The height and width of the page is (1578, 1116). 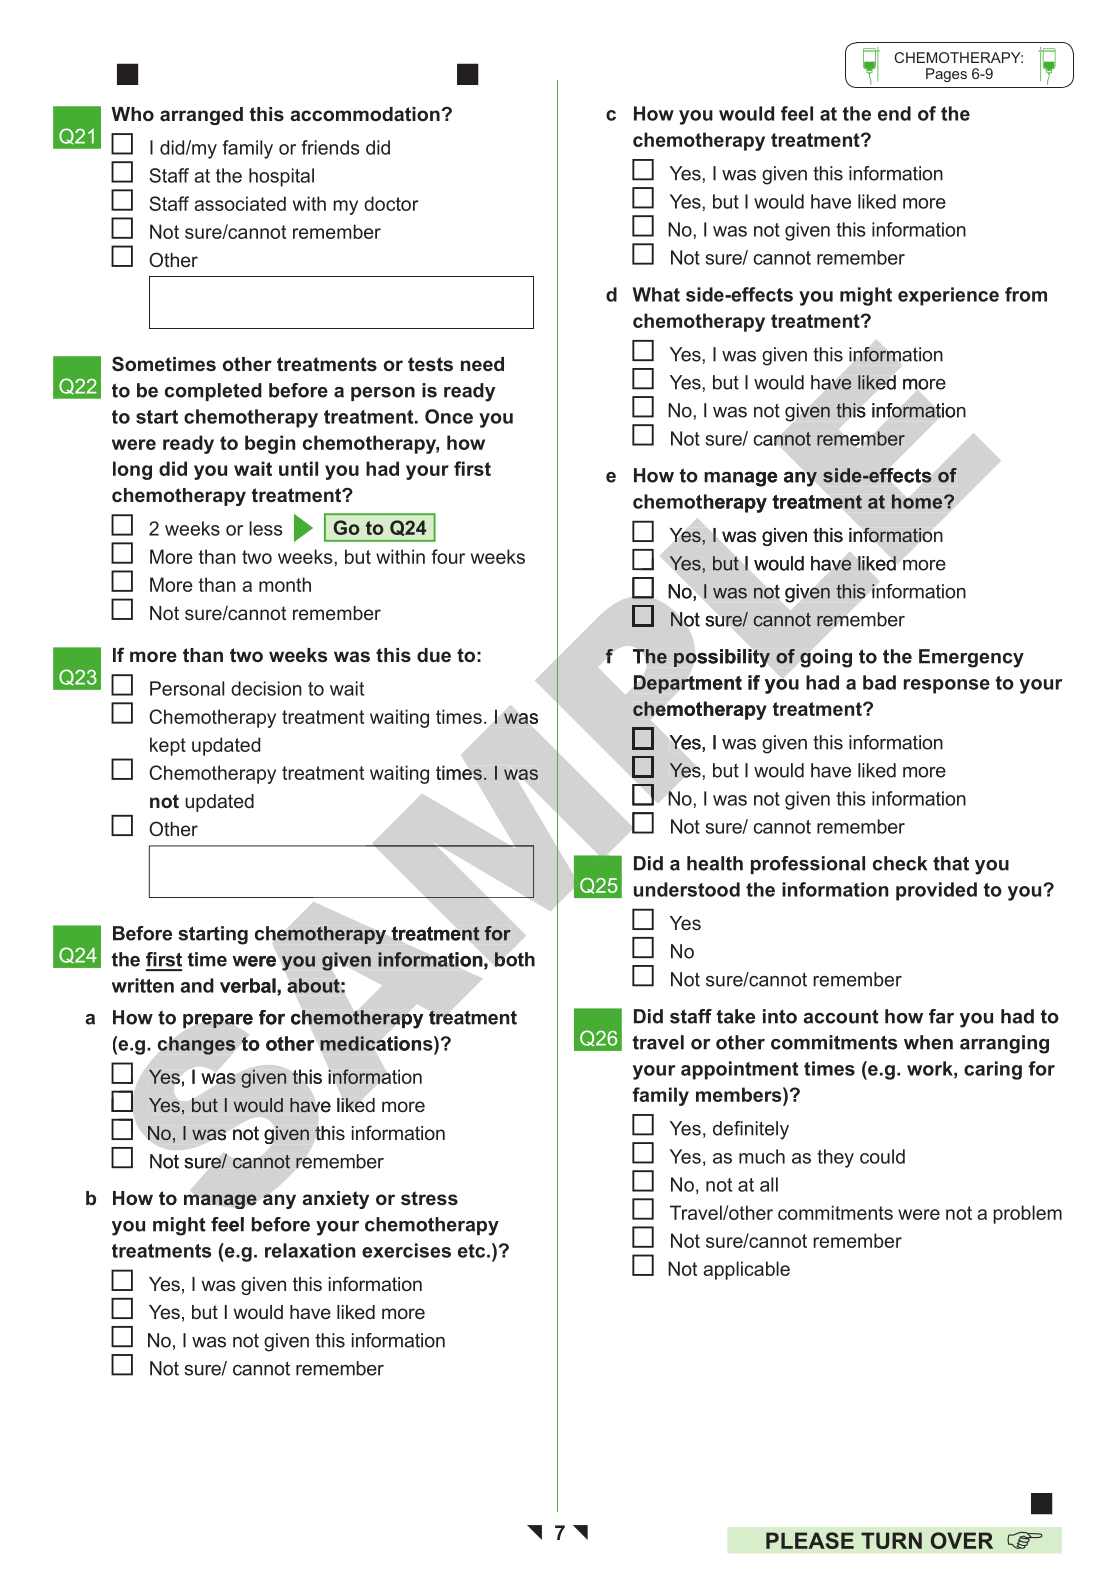 I want to click on when, so click(x=928, y=1042).
